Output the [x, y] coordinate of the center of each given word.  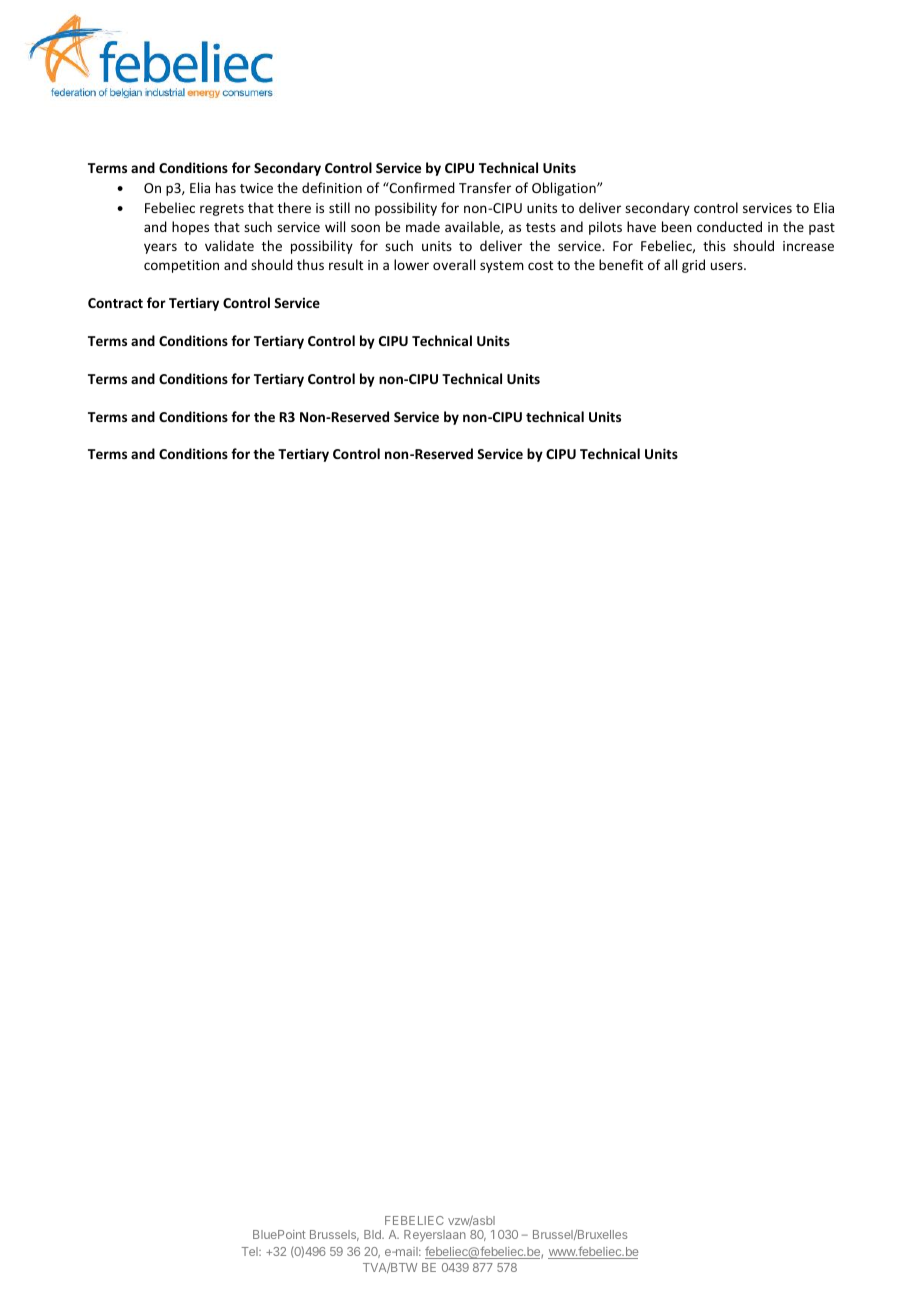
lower [411, 264]
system [502, 267]
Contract [115, 303]
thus [310, 264]
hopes [190, 228]
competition [181, 266]
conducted [729, 226]
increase [808, 246]
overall [454, 264]
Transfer [485, 187]
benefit [621, 264]
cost [540, 265]
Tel [250, 1251]
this [714, 245]
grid [693, 266]
